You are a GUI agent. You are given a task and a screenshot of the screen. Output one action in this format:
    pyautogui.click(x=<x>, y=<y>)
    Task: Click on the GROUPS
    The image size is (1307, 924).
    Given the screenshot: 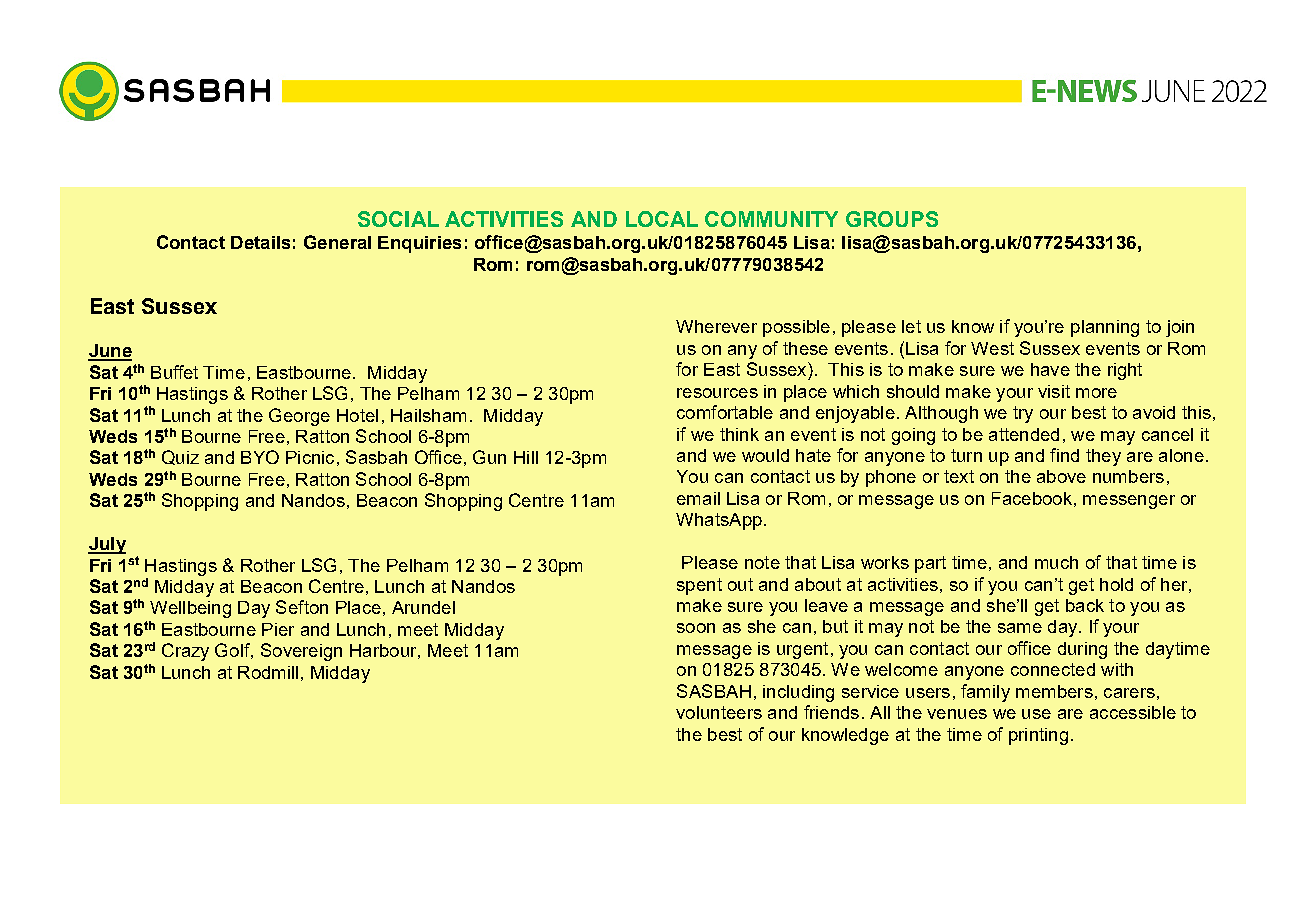 What is the action you would take?
    pyautogui.click(x=892, y=219)
